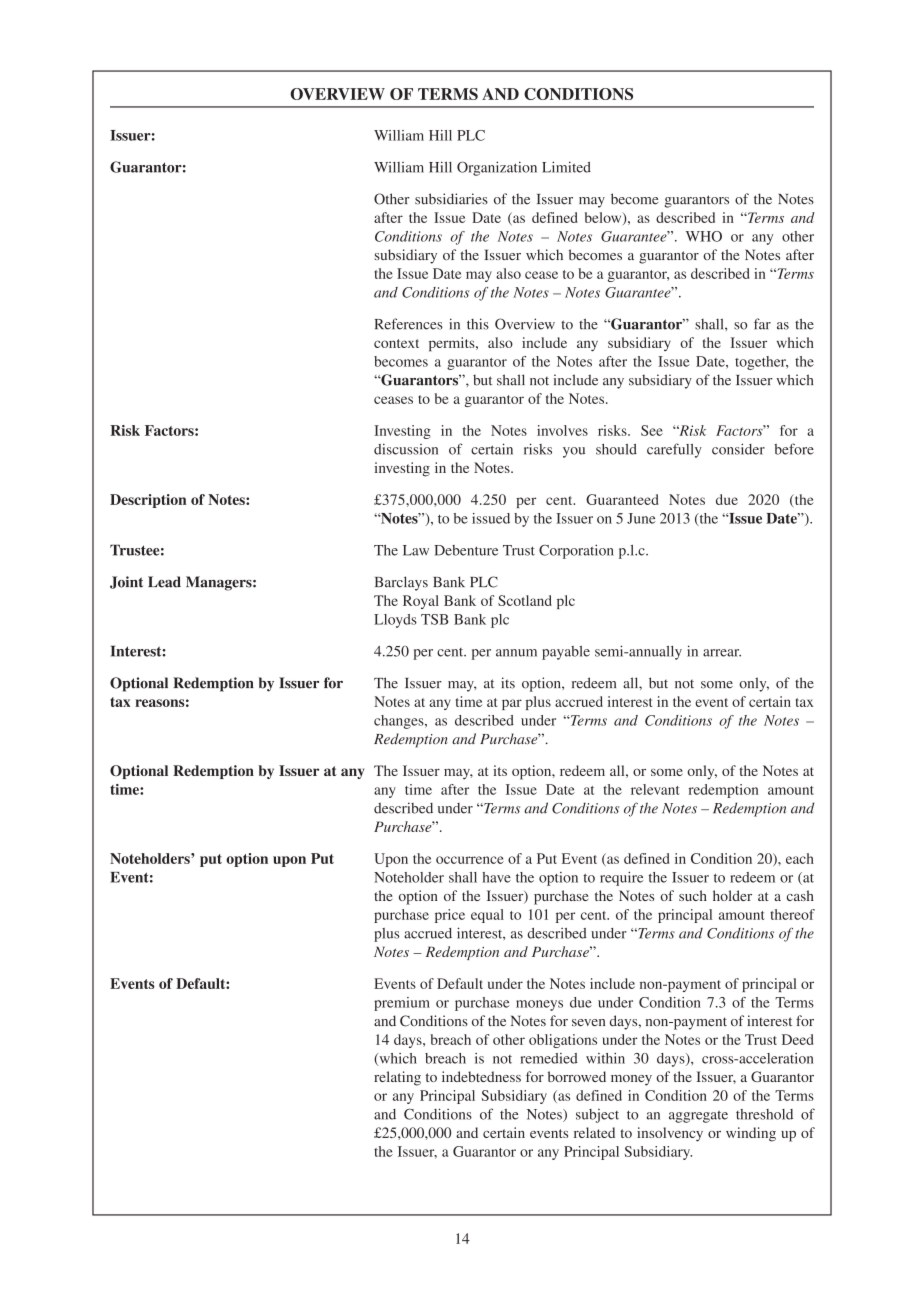 The height and width of the screenshot is (1308, 924). What do you see at coordinates (148, 501) in the screenshot?
I see `Description` at bounding box center [148, 501].
